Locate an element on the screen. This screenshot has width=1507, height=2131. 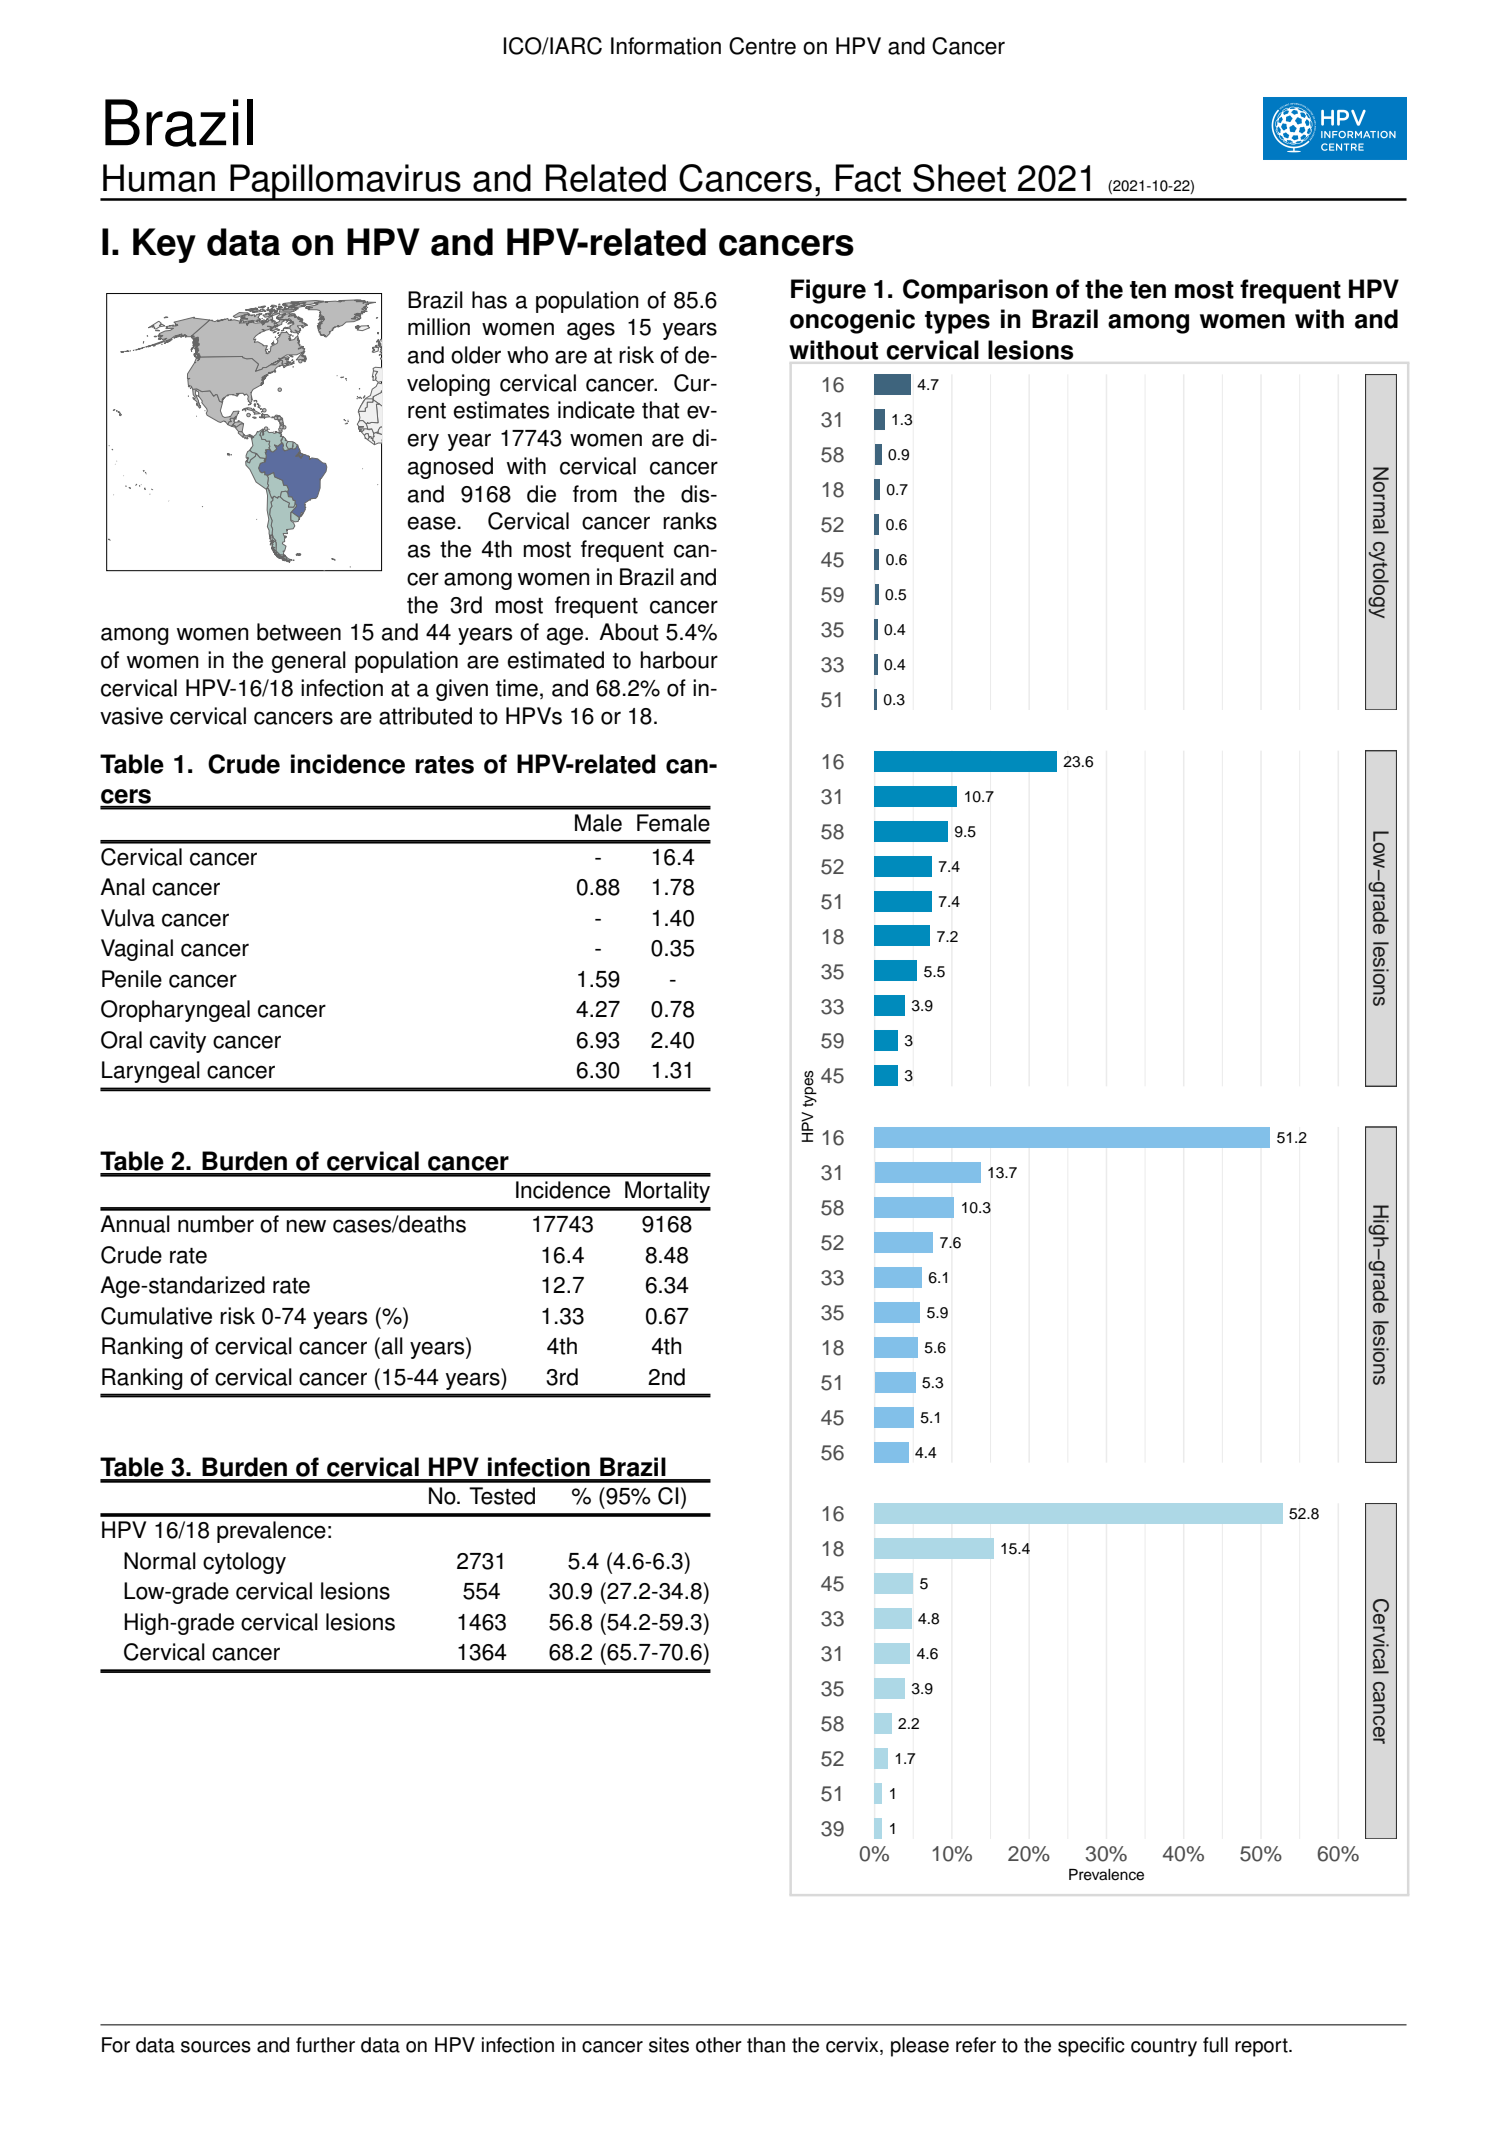
Papillomavirus is located at coordinates (345, 182).
